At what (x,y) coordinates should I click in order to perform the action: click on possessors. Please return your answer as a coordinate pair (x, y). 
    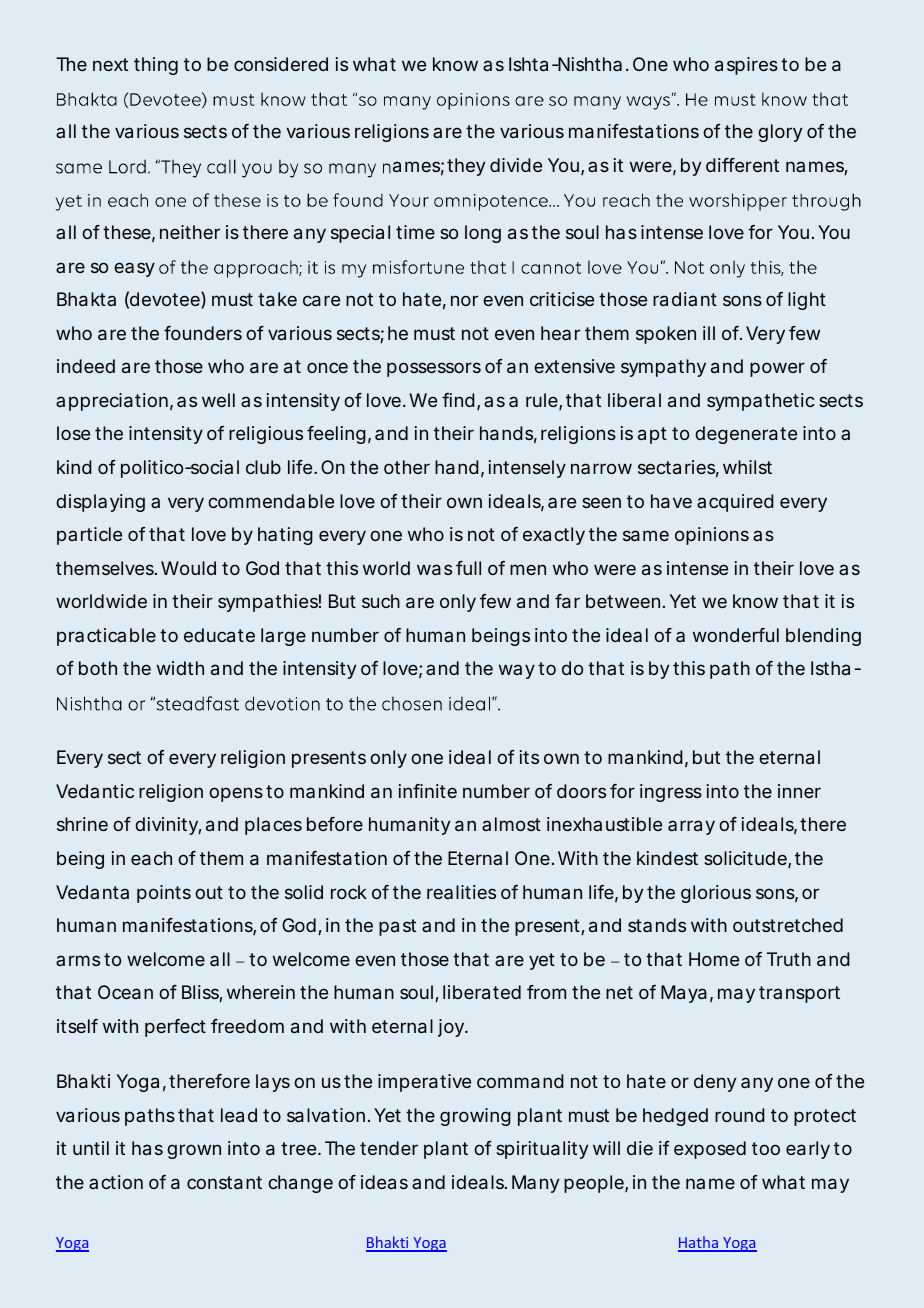
    Looking at the image, I should click on (434, 369).
